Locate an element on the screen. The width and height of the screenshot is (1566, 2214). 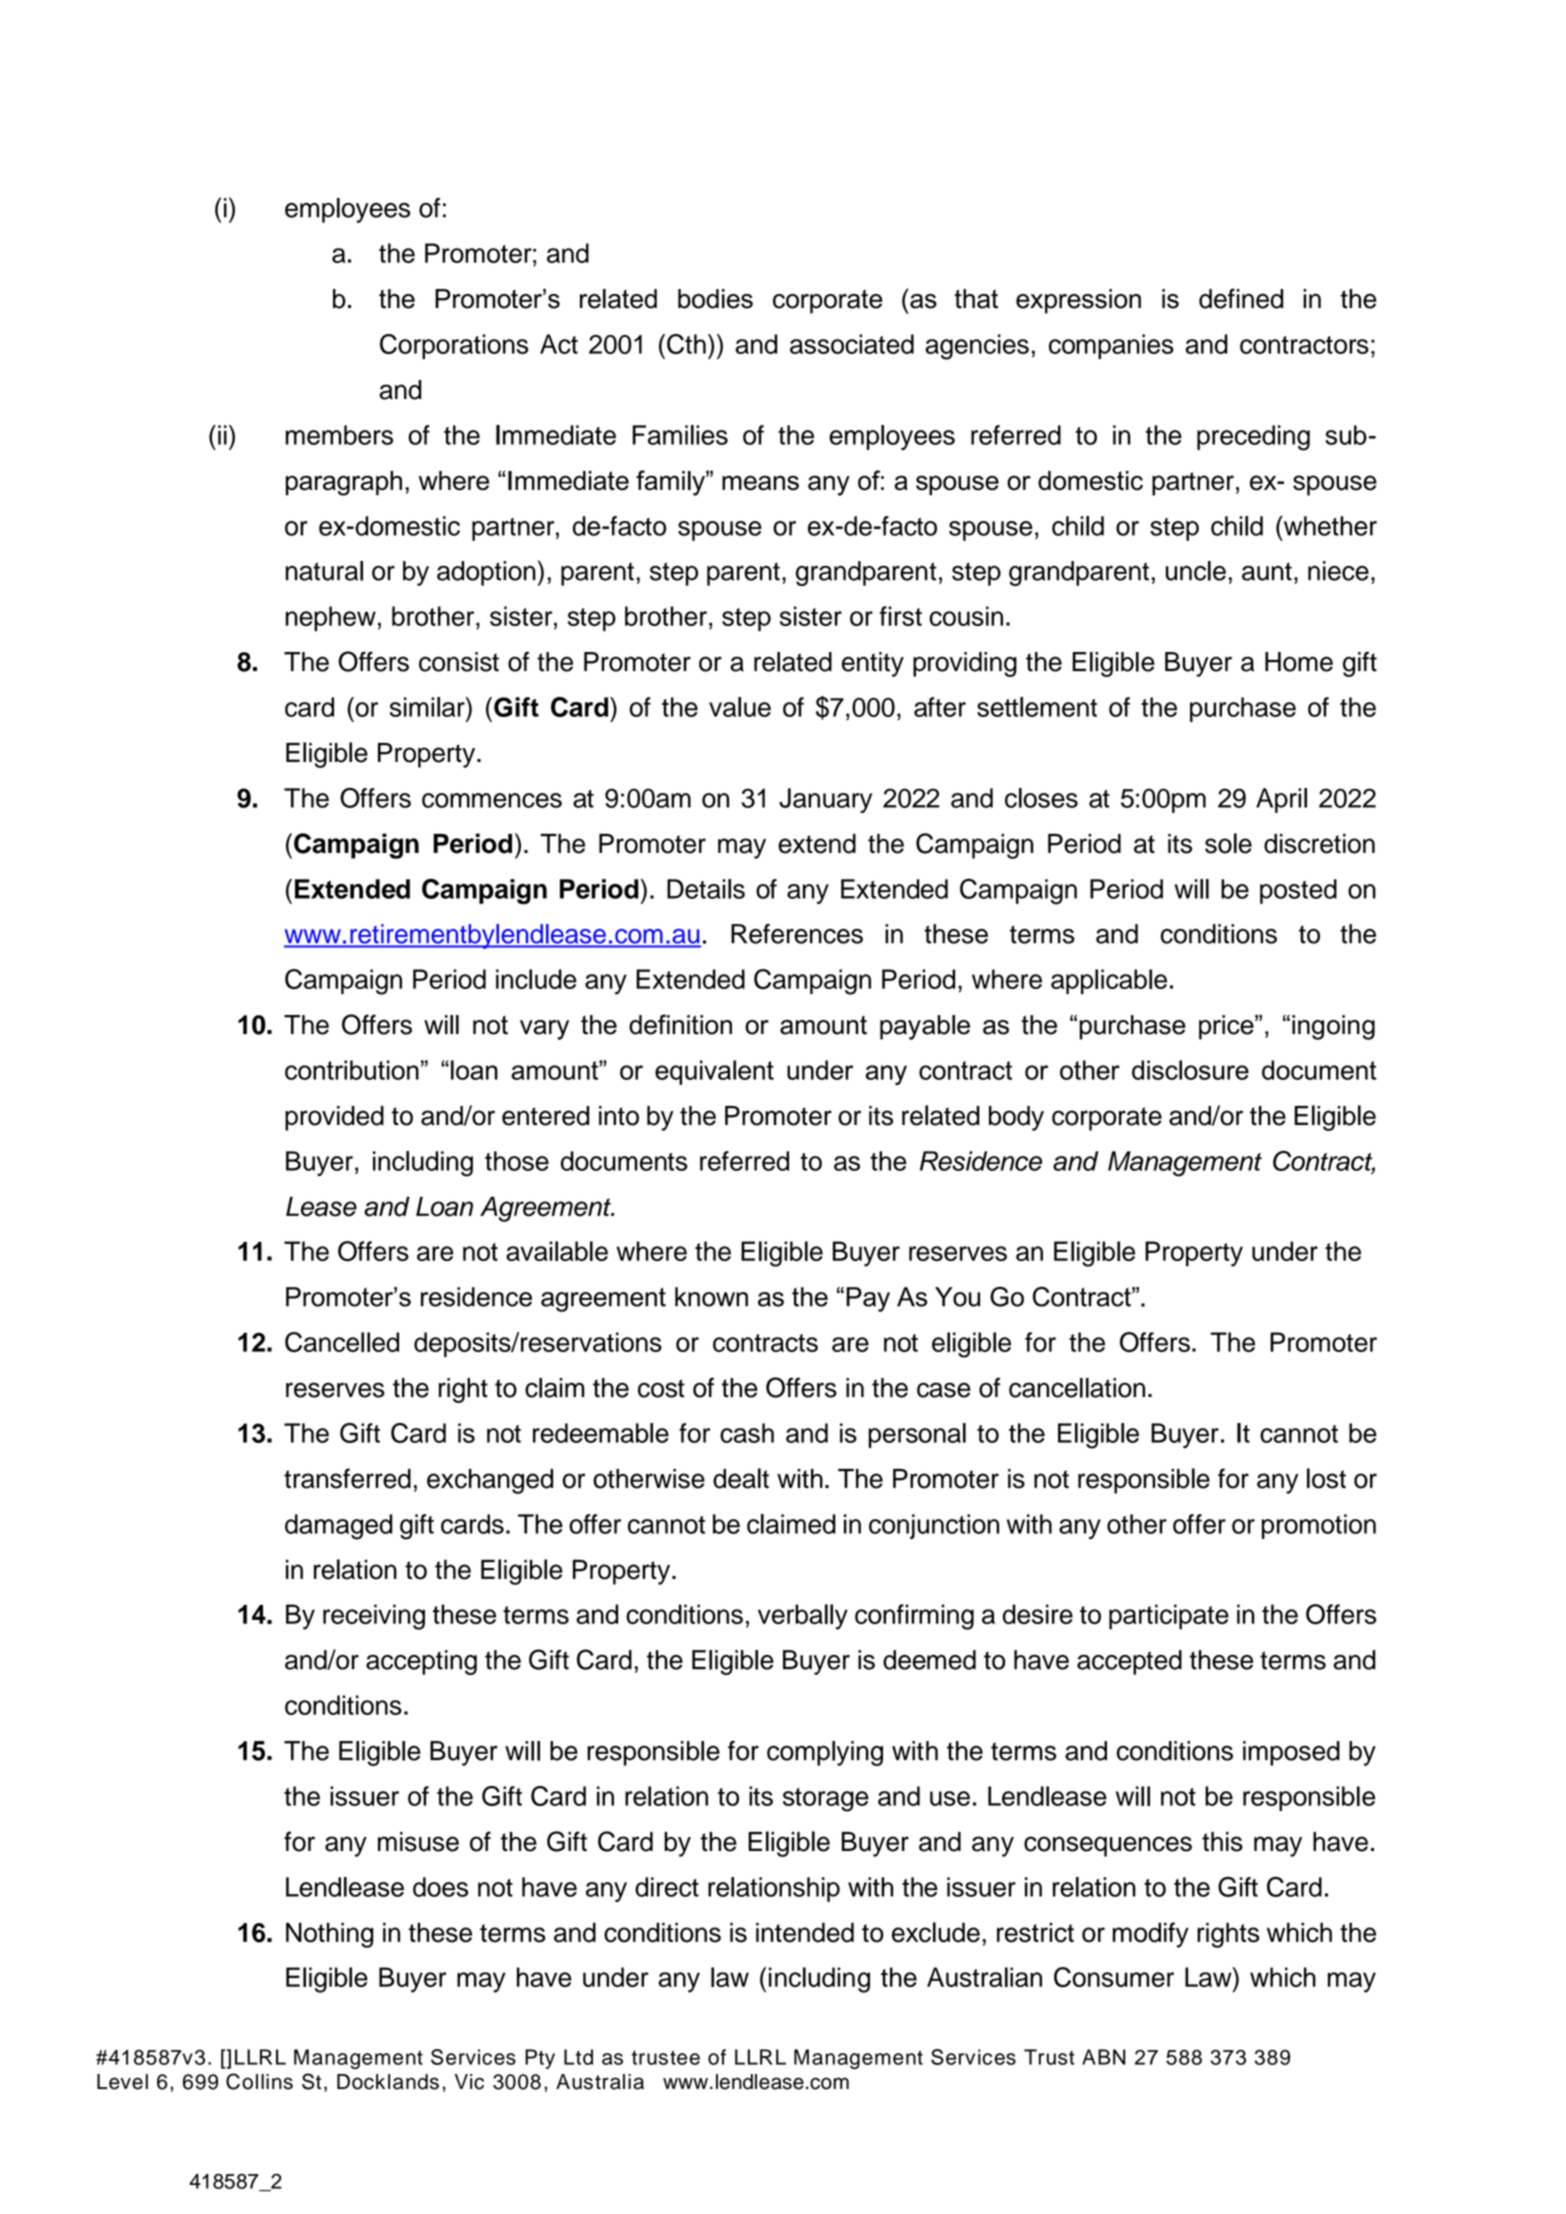
Collins is located at coordinates (259, 2081).
